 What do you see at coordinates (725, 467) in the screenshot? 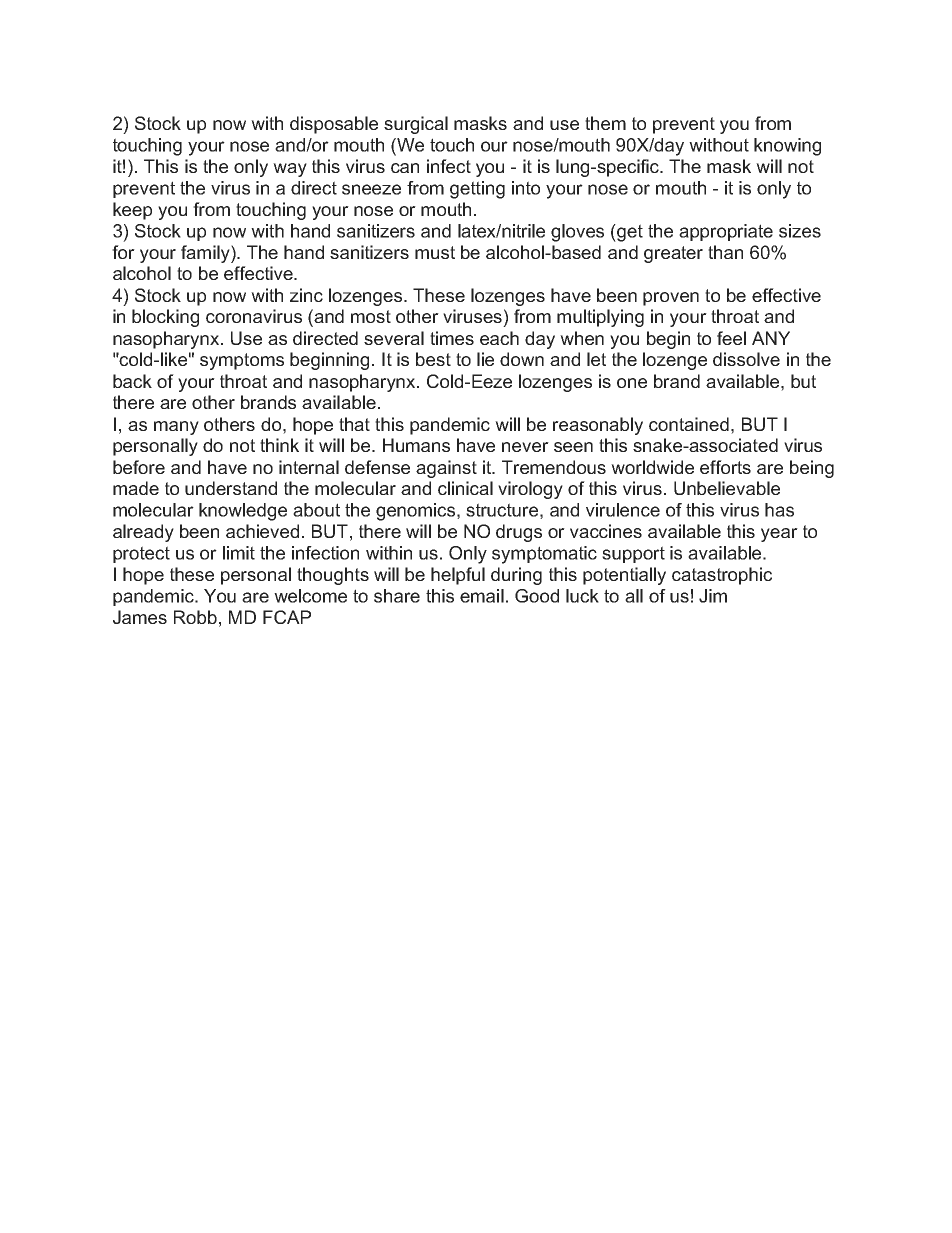
I see `efforts` at bounding box center [725, 467].
